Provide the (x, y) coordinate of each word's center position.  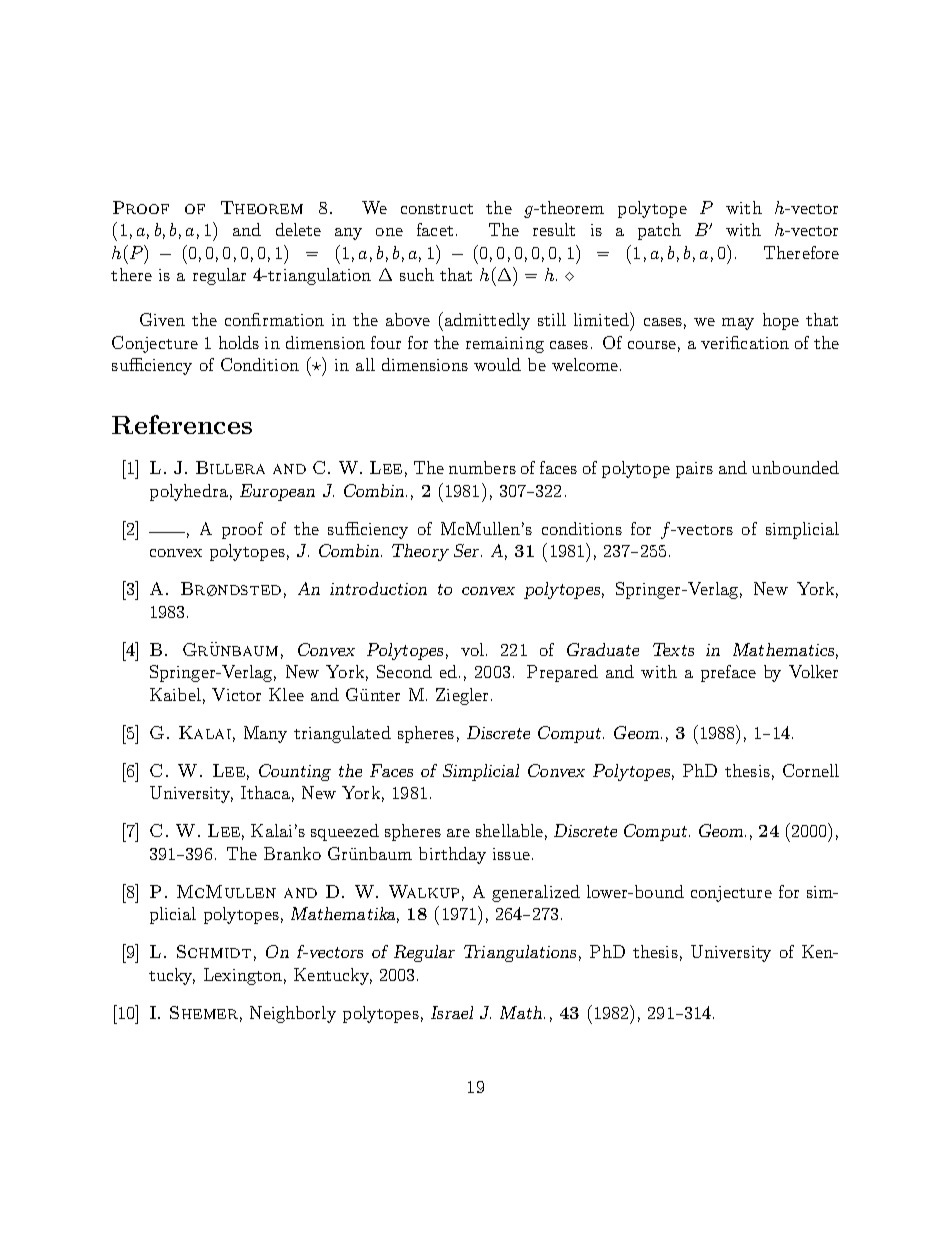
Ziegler (462, 696)
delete (298, 229)
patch (659, 231)
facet (435, 229)
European (277, 492)
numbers (482, 467)
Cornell (811, 770)
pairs (694, 470)
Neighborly (293, 1014)
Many (265, 734)
